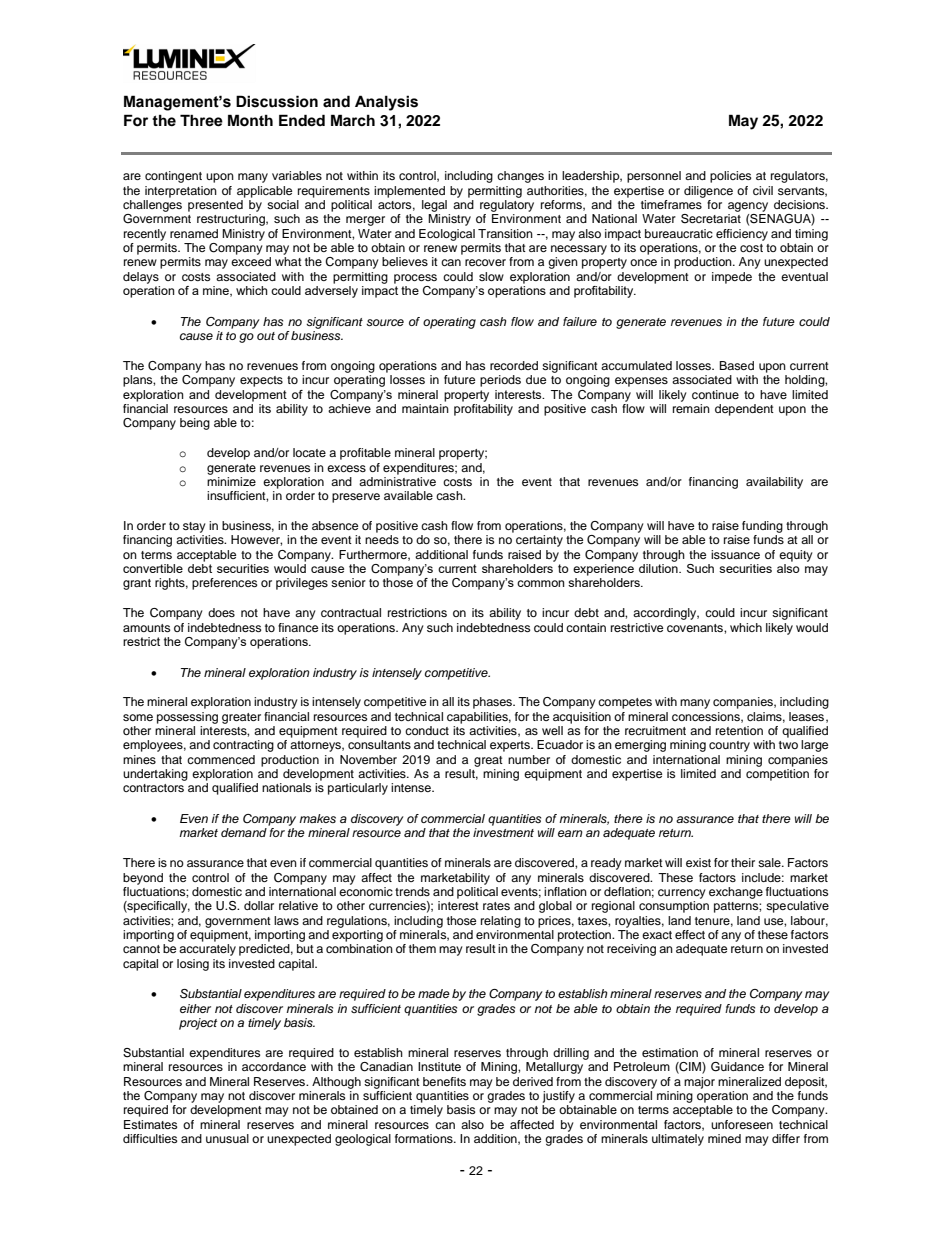 This document has width=952, height=1233. I want to click on changes, so click(520, 177).
